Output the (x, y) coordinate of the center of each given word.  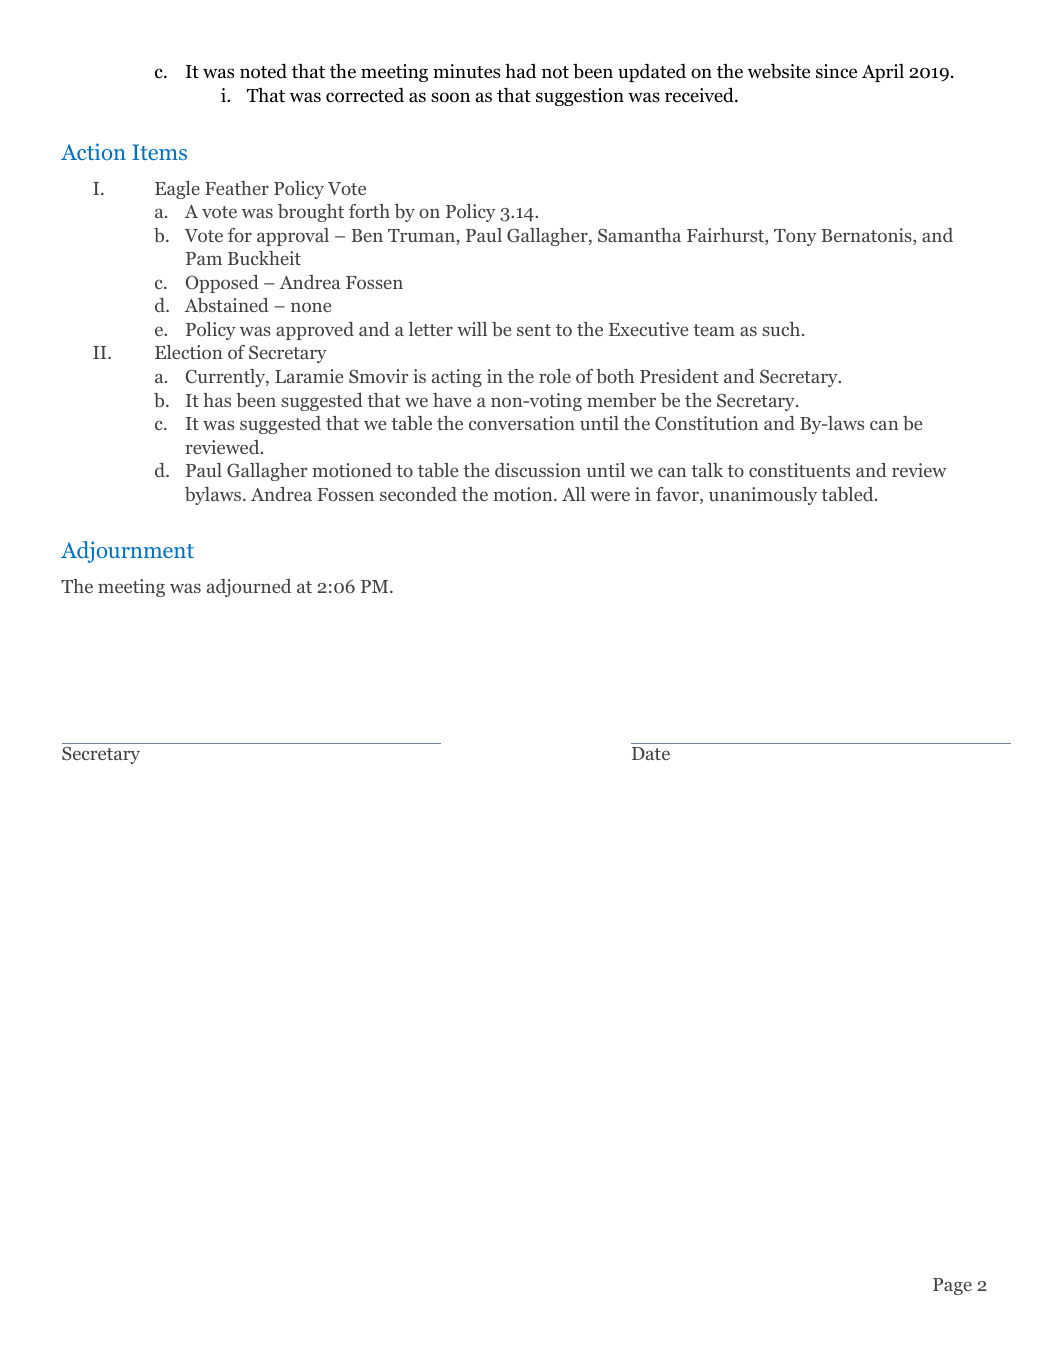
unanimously (763, 496)
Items (159, 152)
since (836, 71)
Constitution (707, 423)
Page (952, 1286)
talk (707, 470)
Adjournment (127, 552)
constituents (799, 470)
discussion (538, 470)
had (521, 71)
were (610, 496)
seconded (418, 494)
